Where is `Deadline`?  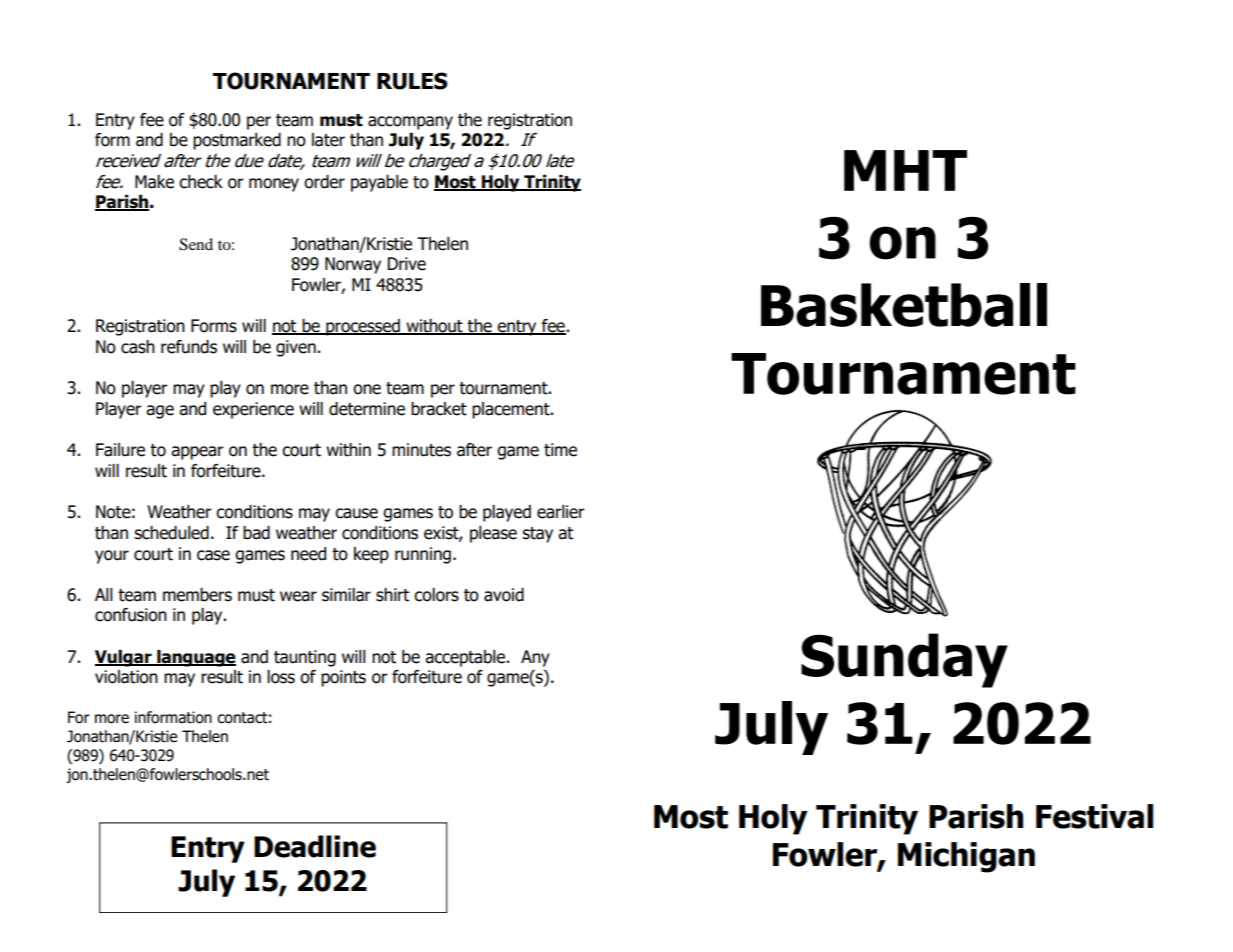
Deadline is located at coordinates (315, 846).
